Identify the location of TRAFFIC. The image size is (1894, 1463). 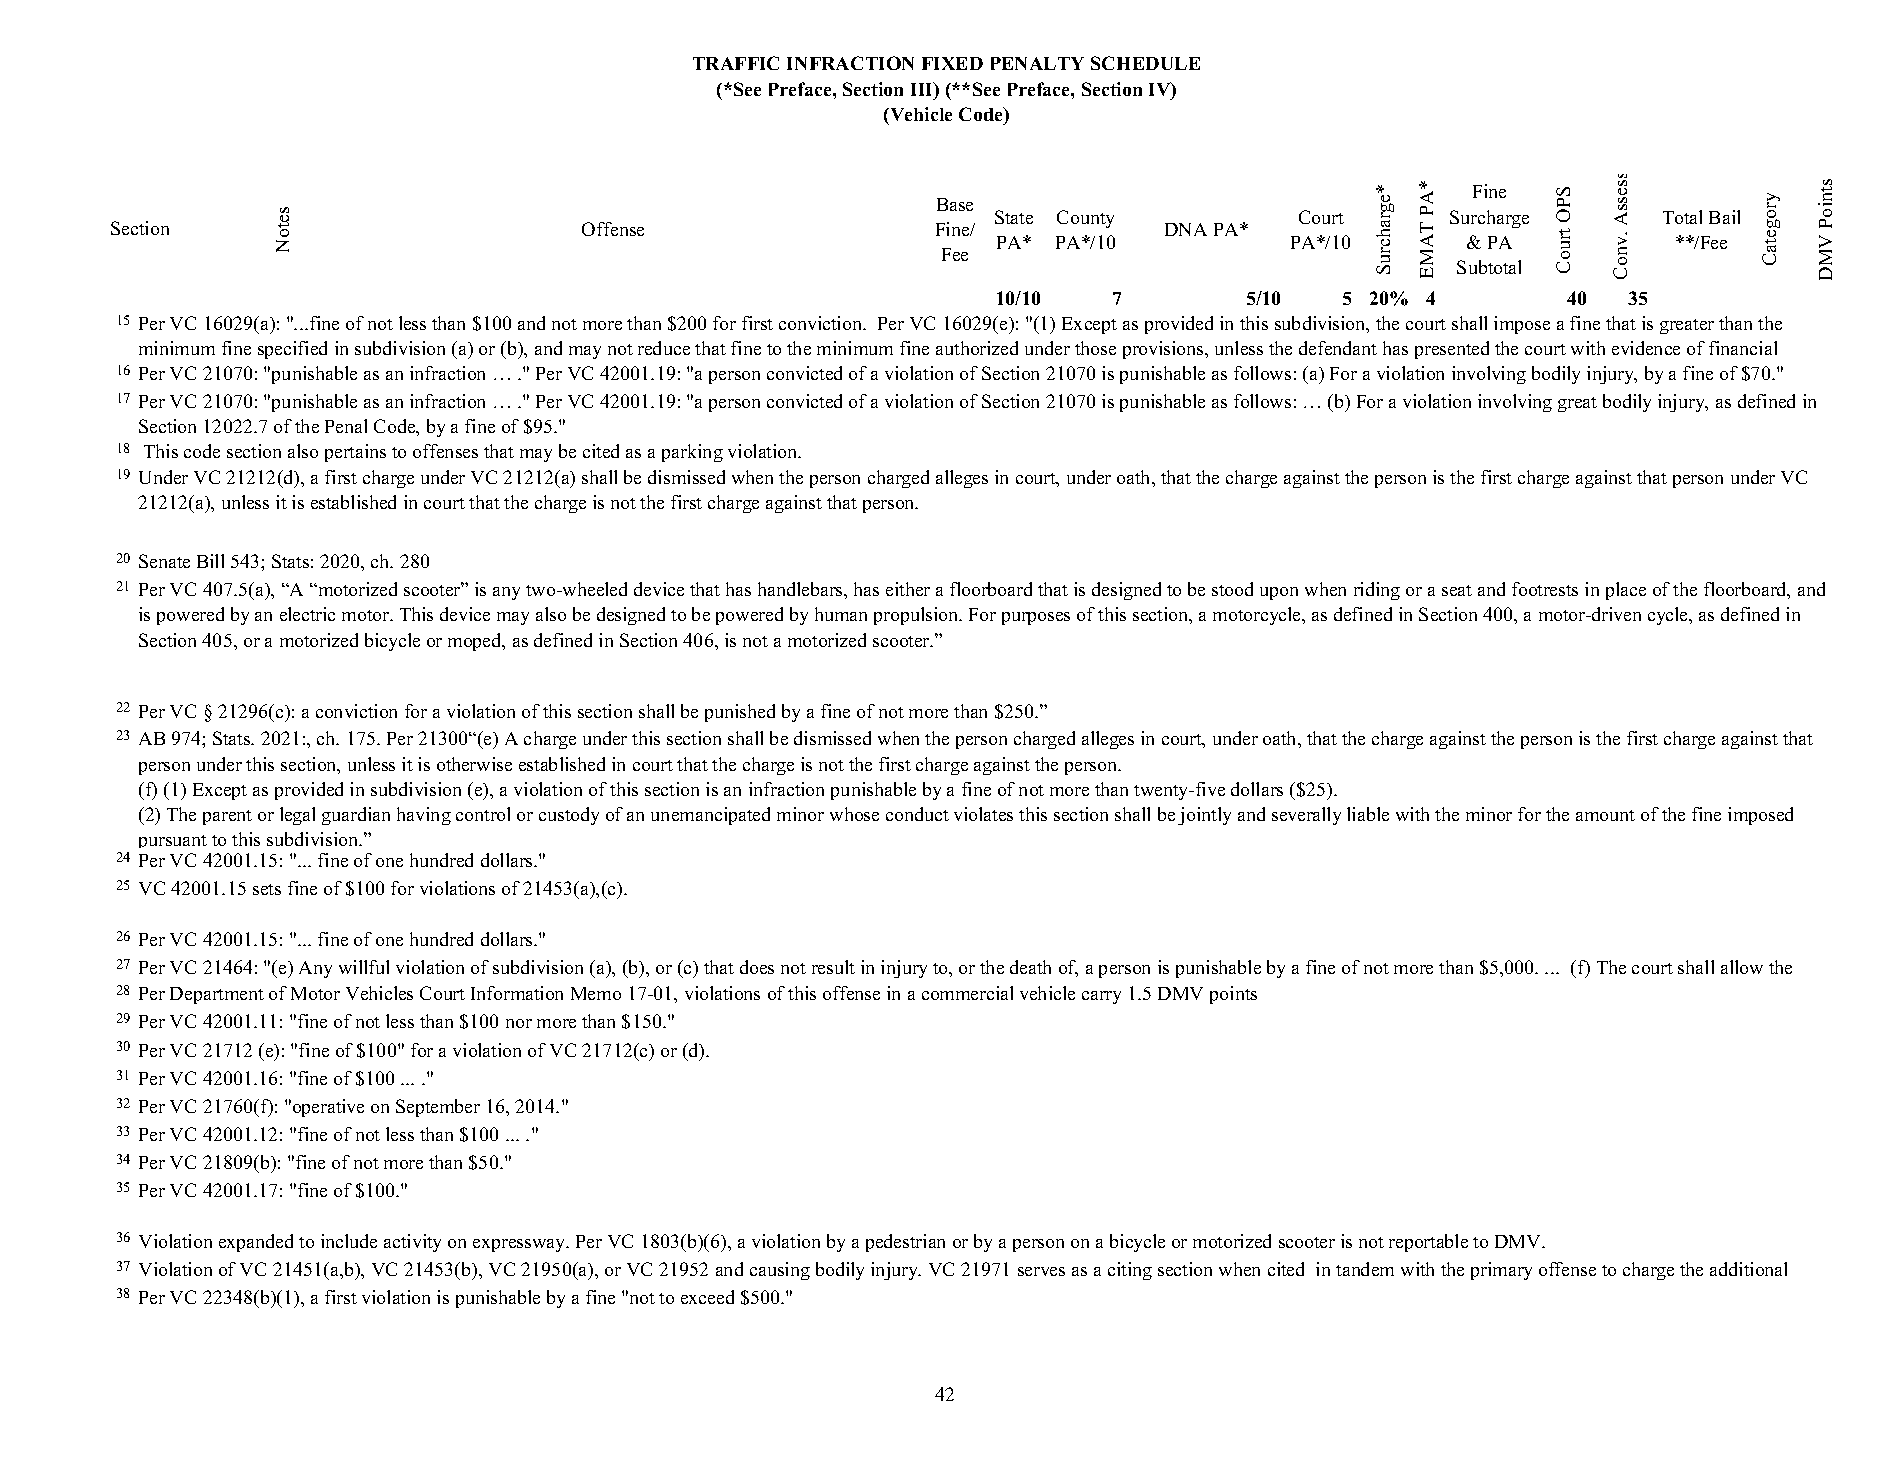
(736, 63).
